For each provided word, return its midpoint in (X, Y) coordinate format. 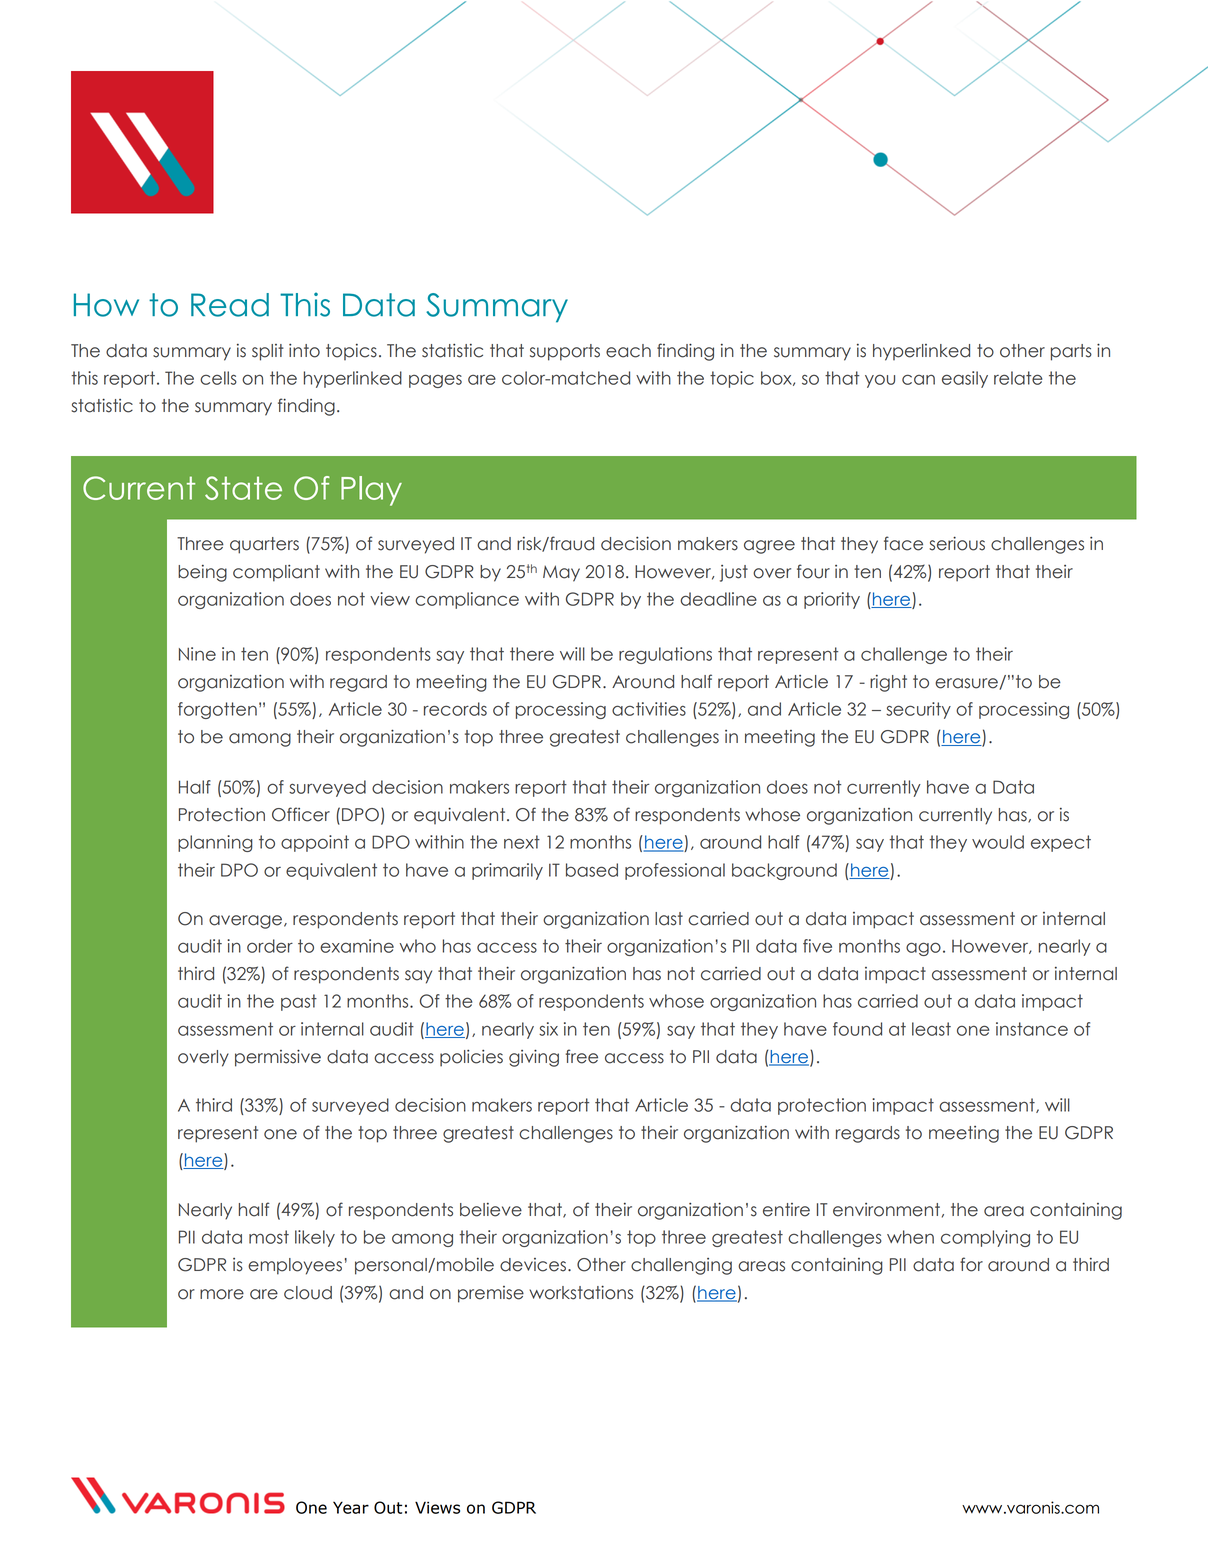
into (304, 351)
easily (965, 379)
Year (351, 1507)
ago (923, 949)
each (628, 351)
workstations (581, 1292)
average (247, 922)
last (669, 919)
